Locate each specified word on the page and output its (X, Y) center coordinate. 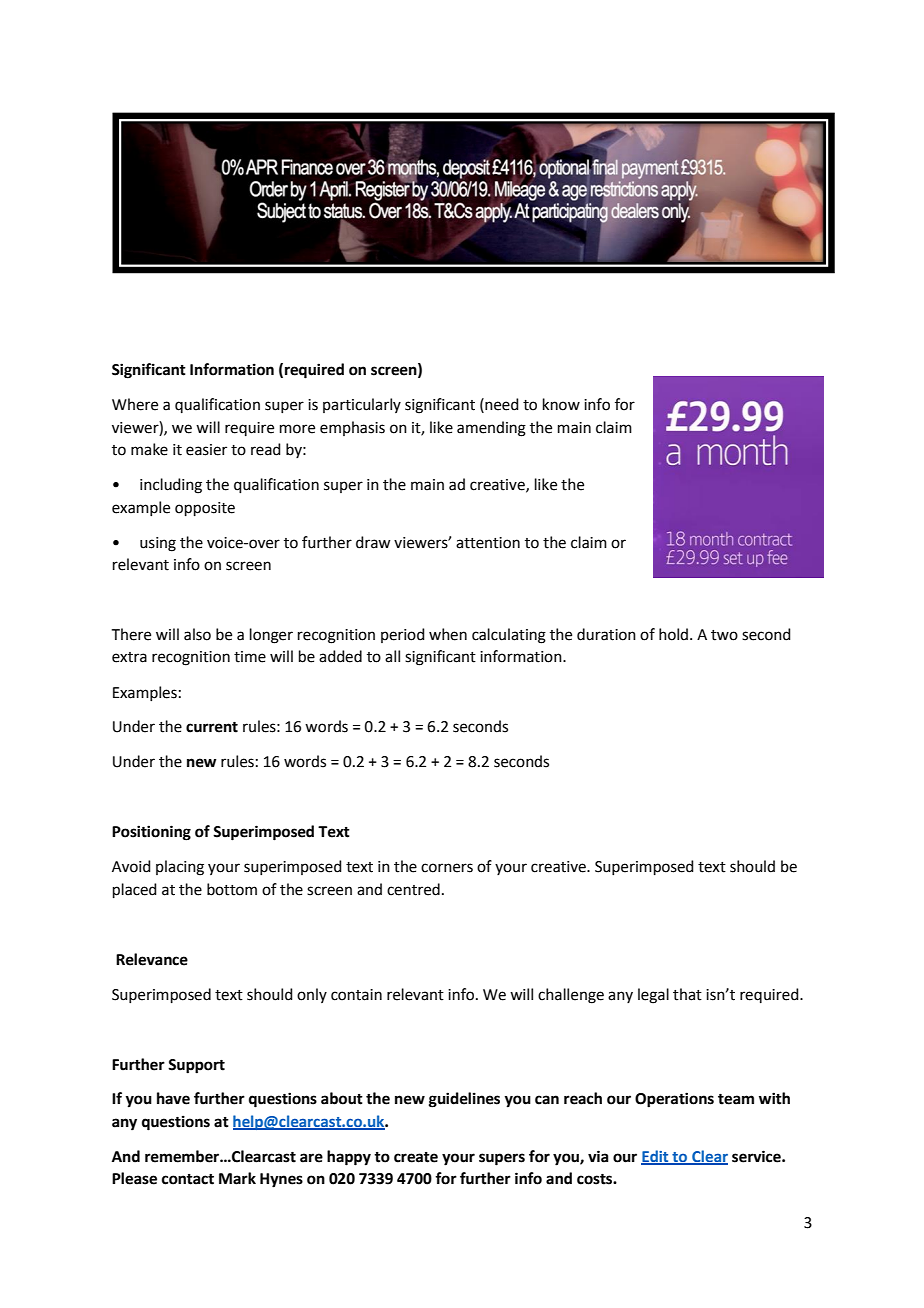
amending (491, 429)
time (250, 657)
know (561, 404)
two (724, 635)
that (687, 994)
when (448, 634)
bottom (232, 889)
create (416, 1157)
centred (413, 889)
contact (188, 1179)
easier (206, 450)
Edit (656, 1157)
